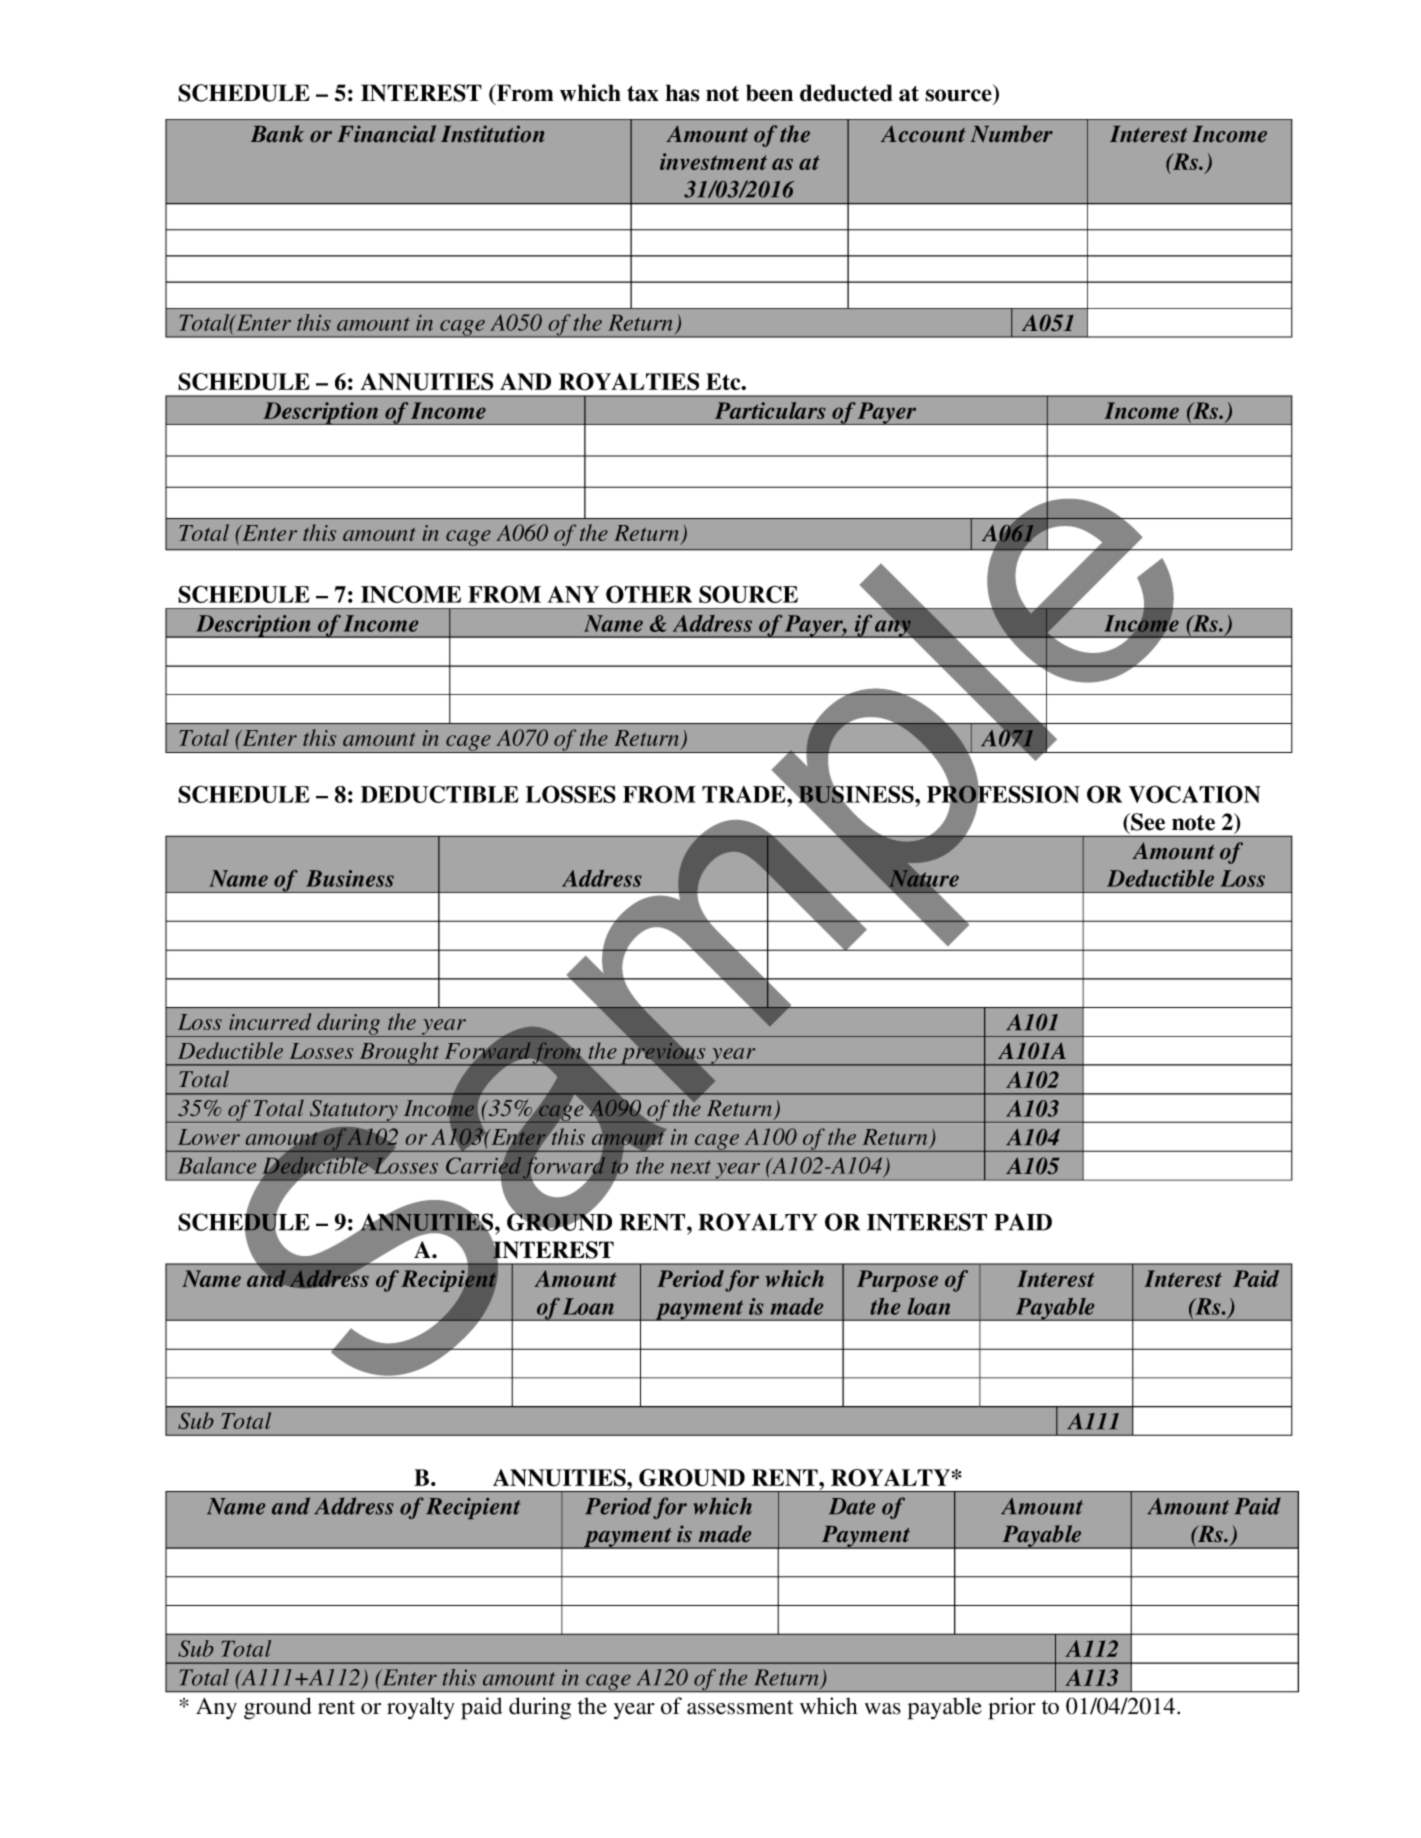 Image resolution: width=1421 pixels, height=1838 pixels. What do you see at coordinates (770, 410) in the screenshot?
I see `Particulars` at bounding box center [770, 410].
